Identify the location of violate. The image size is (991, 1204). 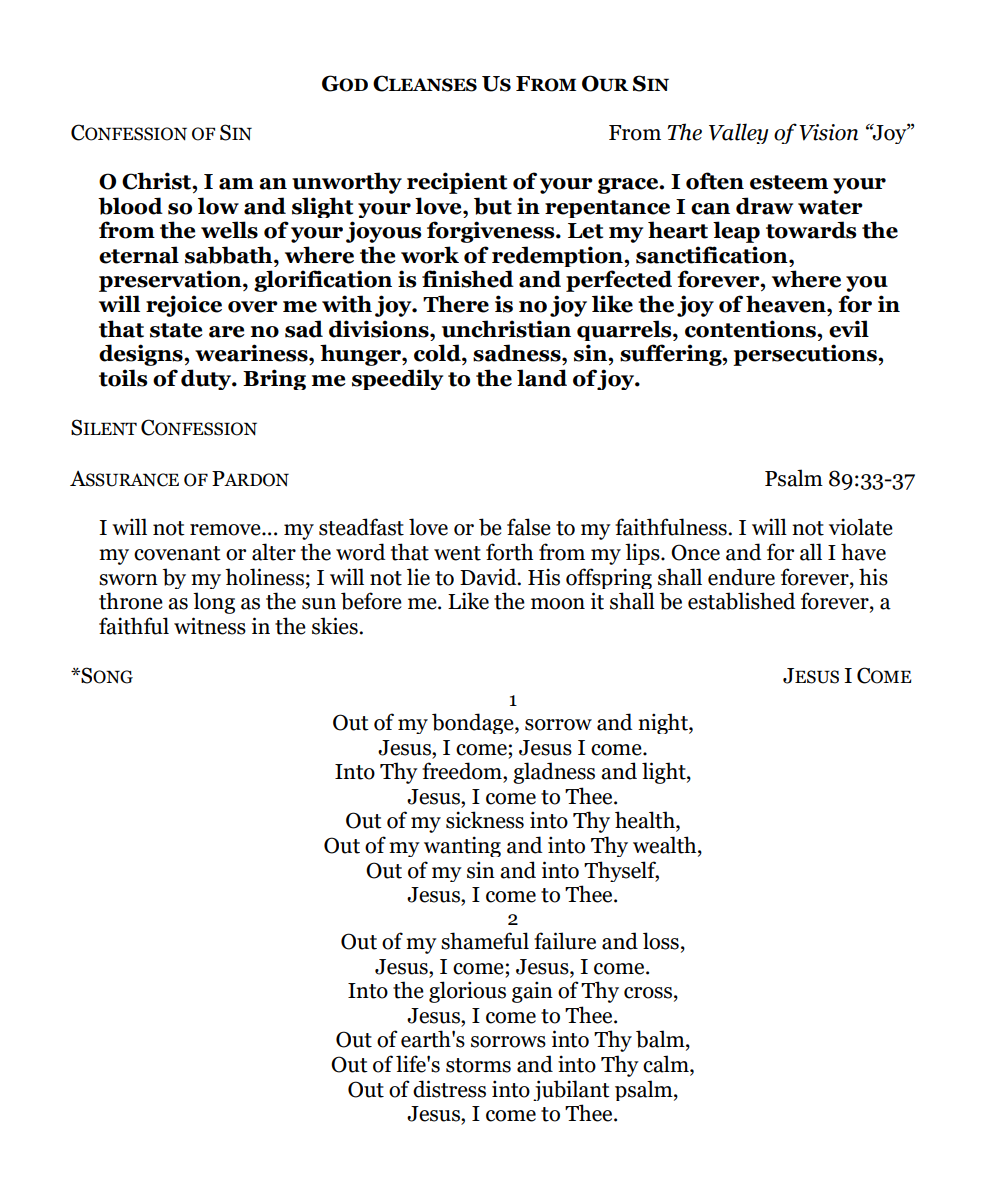
(861, 527).
